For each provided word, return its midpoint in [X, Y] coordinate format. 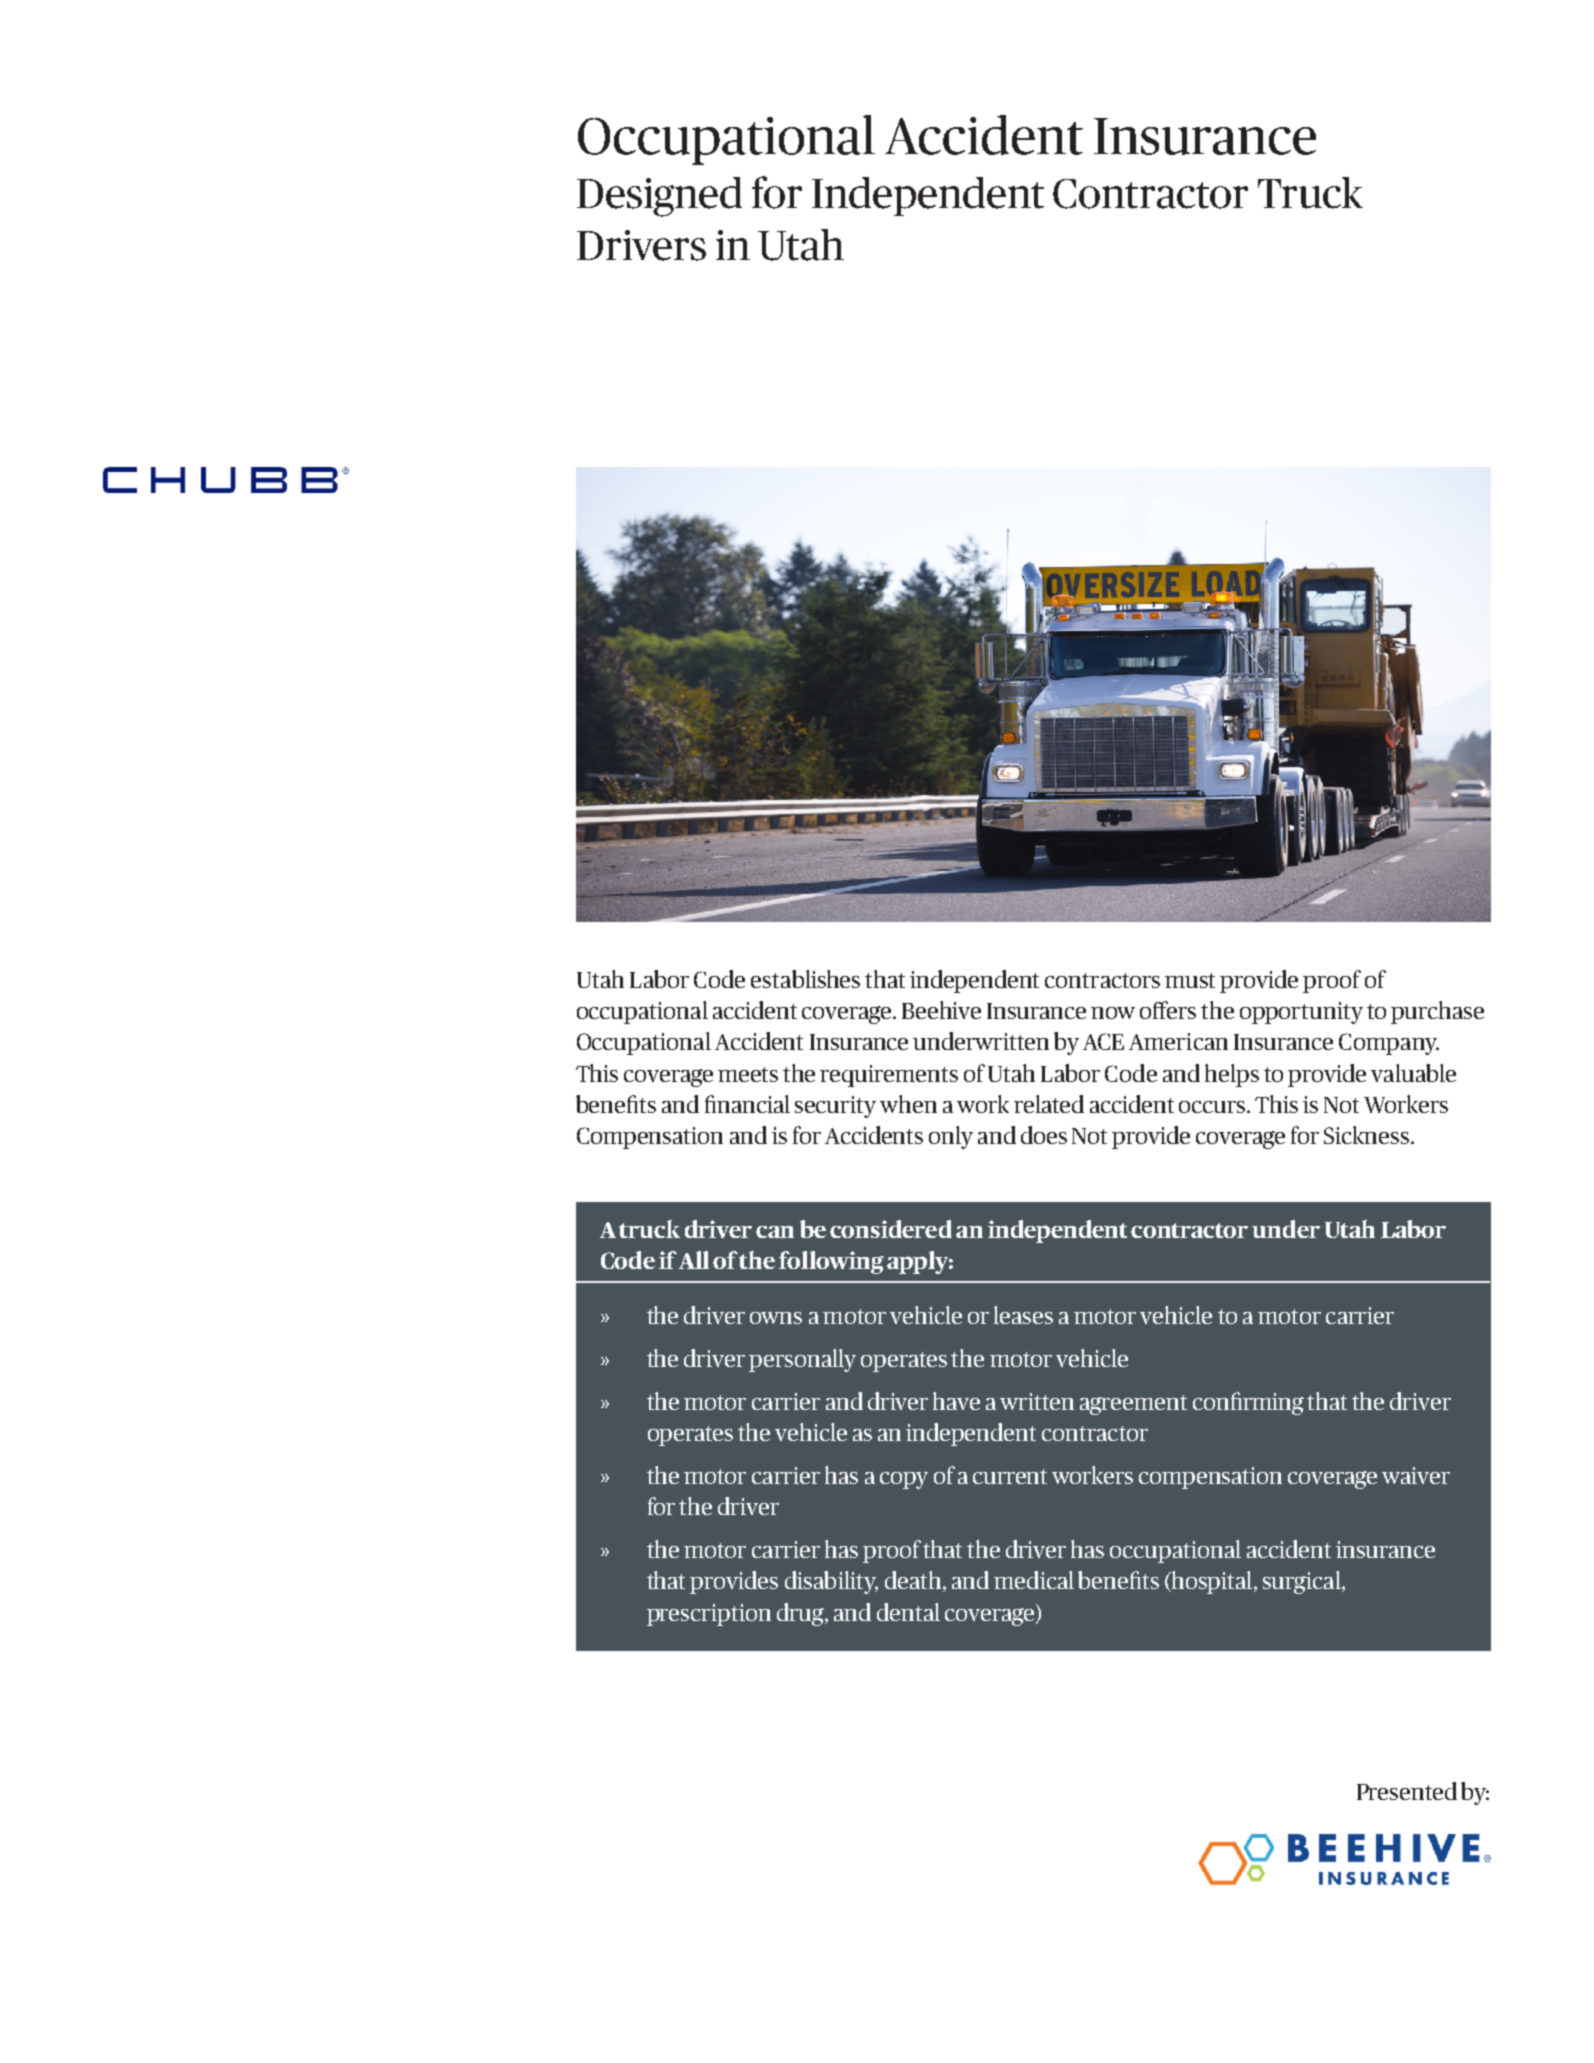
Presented [1407, 1791]
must [1190, 980]
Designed [659, 197]
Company [1389, 1044]
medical [1034, 1580]
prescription [709, 1615]
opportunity [1301, 1013]
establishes [805, 979]
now [1113, 1013]
